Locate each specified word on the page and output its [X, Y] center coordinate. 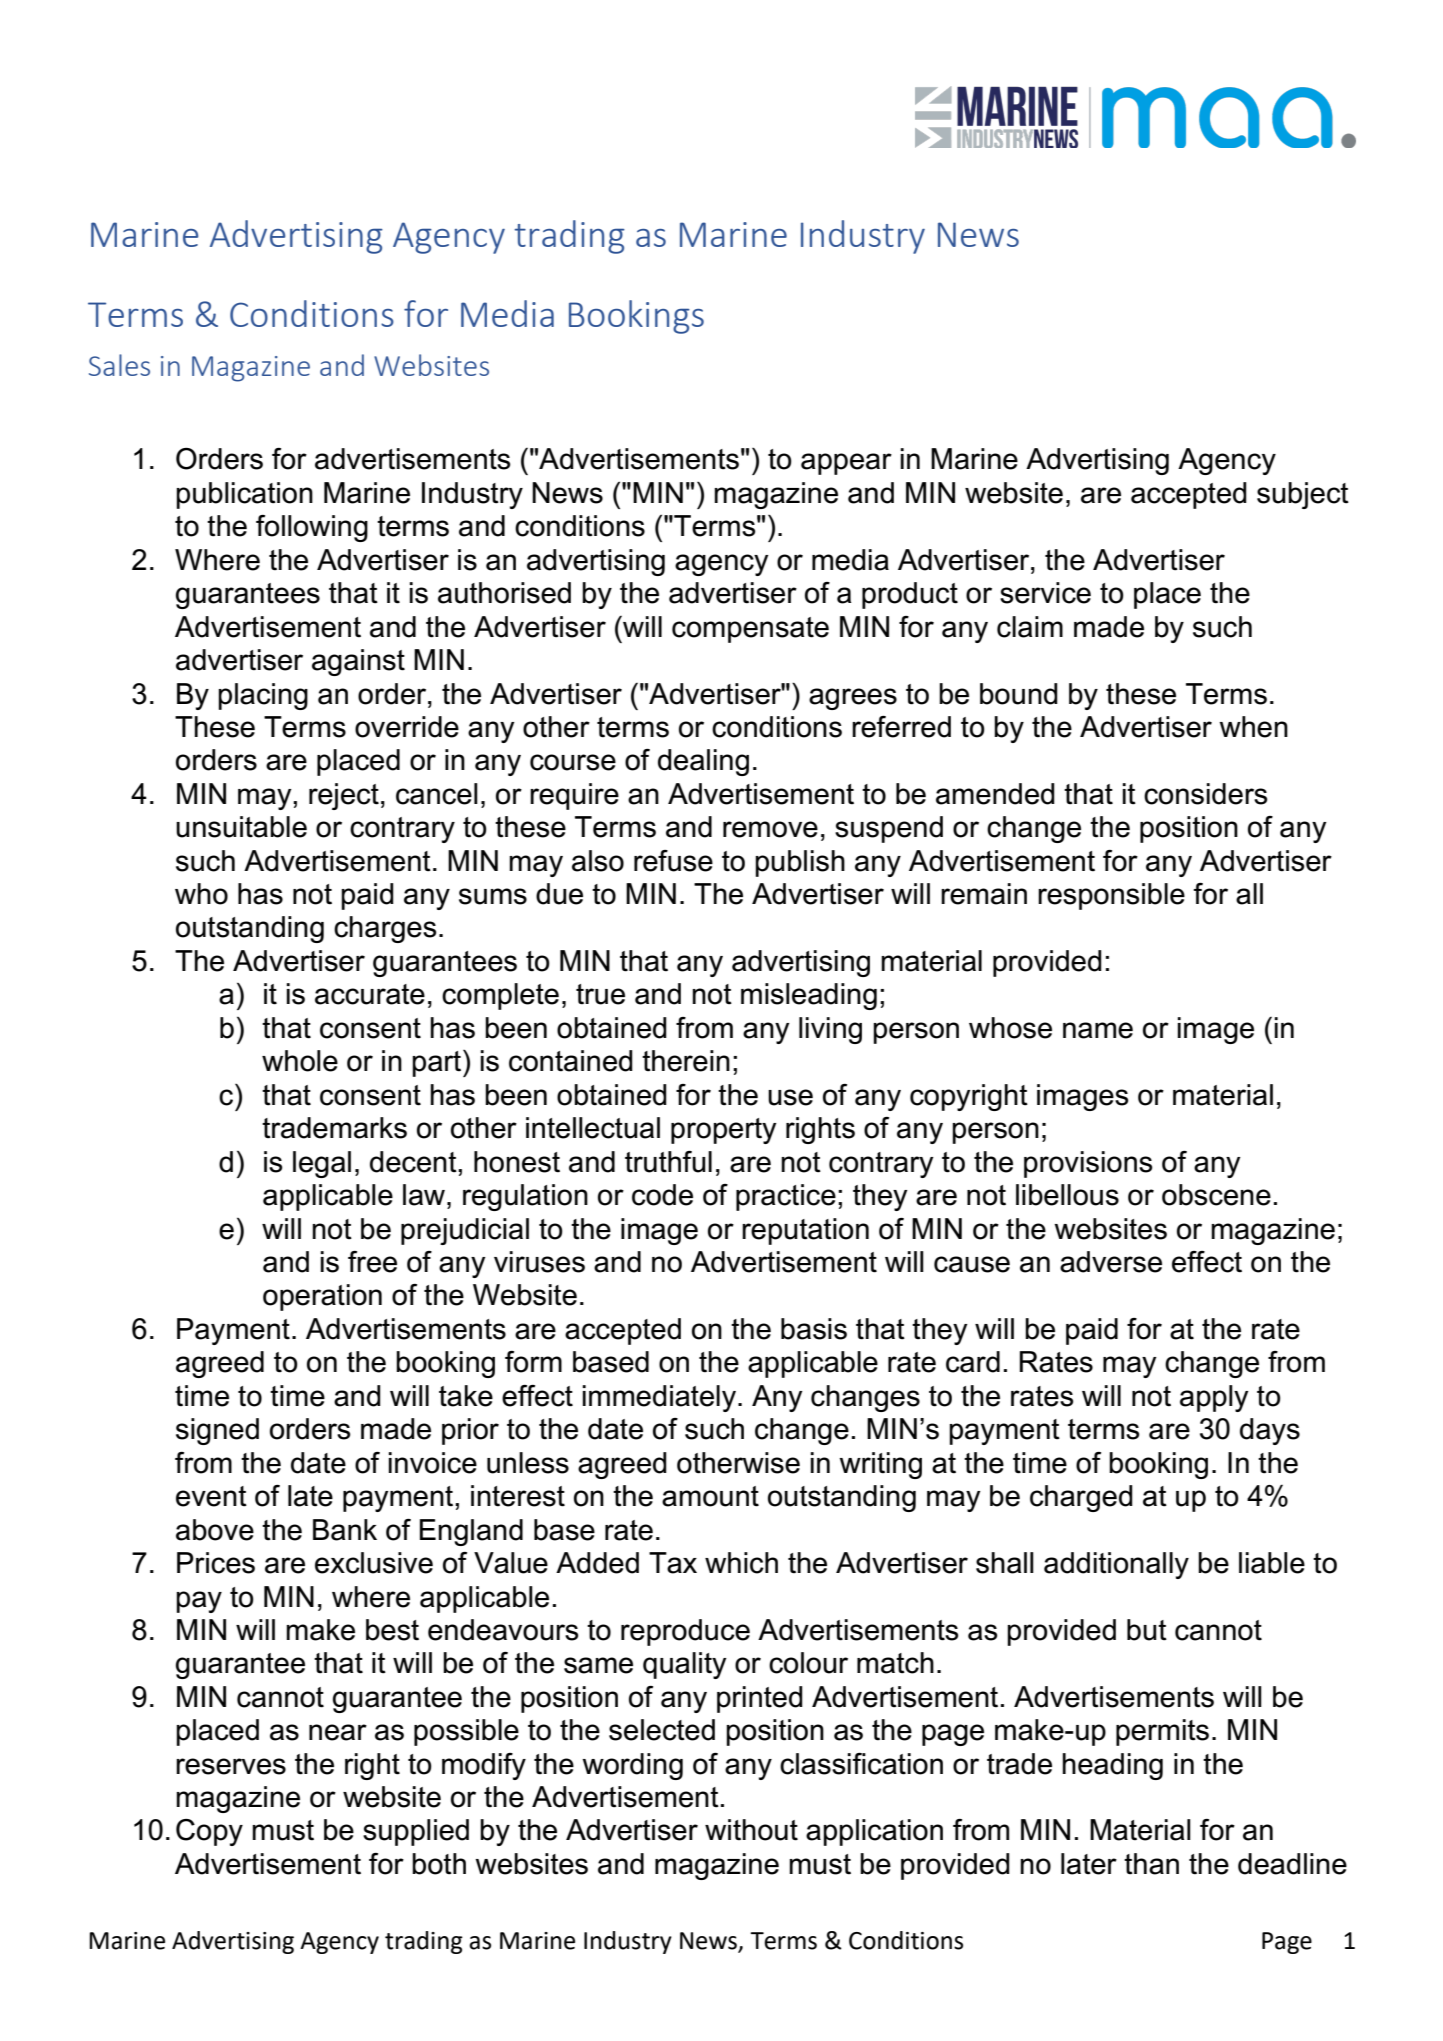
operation [322, 1297]
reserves [231, 1766]
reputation [805, 1231]
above [215, 1530]
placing [263, 696]
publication [244, 495]
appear [846, 464]
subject [1303, 495]
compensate [750, 630]
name [1098, 1030]
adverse [1111, 1262]
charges [385, 929]
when [1253, 727]
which [741, 1563]
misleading [809, 996]
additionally [1116, 1565]
